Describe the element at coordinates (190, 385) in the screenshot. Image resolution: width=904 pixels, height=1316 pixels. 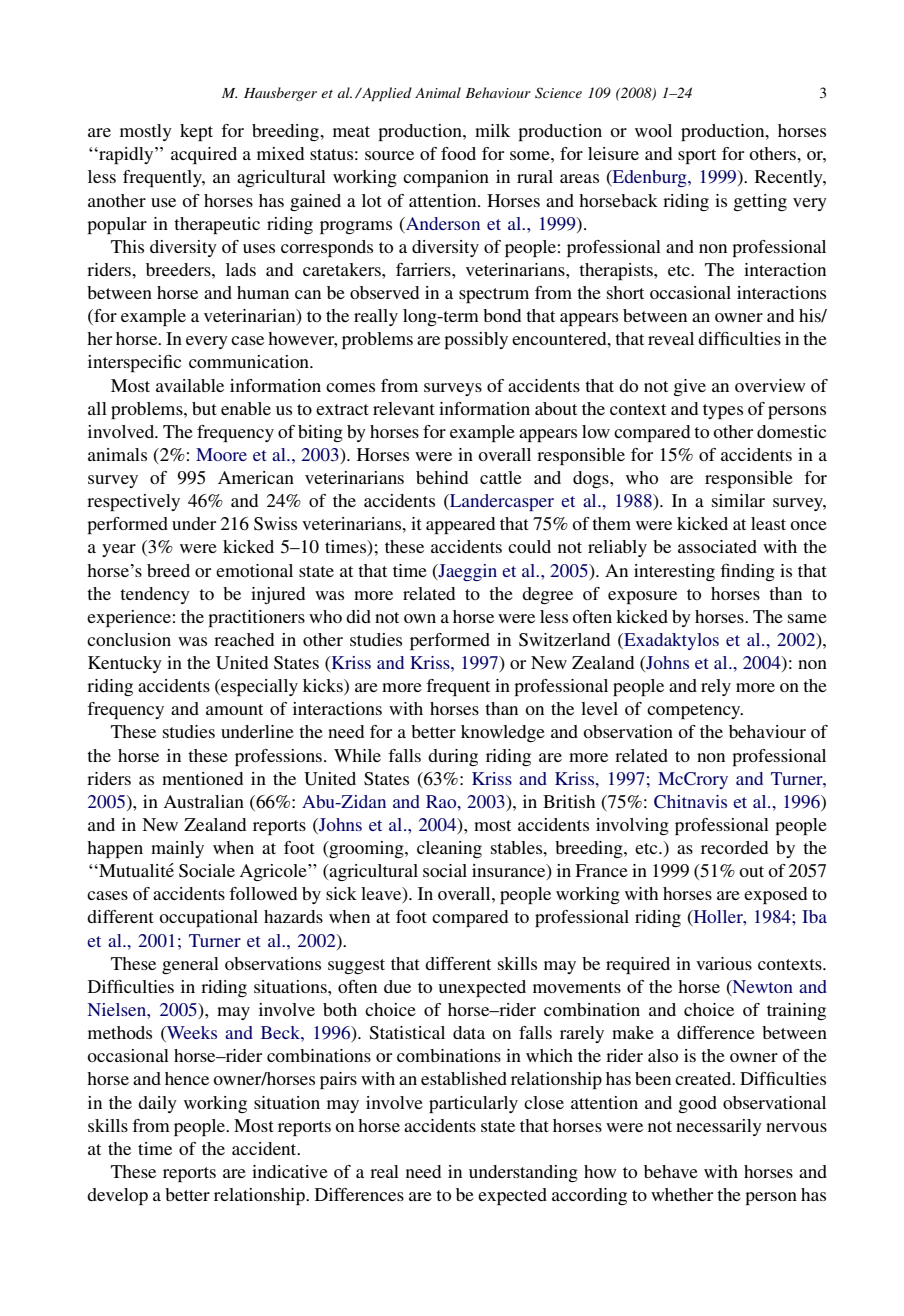
I see `available` at that location.
